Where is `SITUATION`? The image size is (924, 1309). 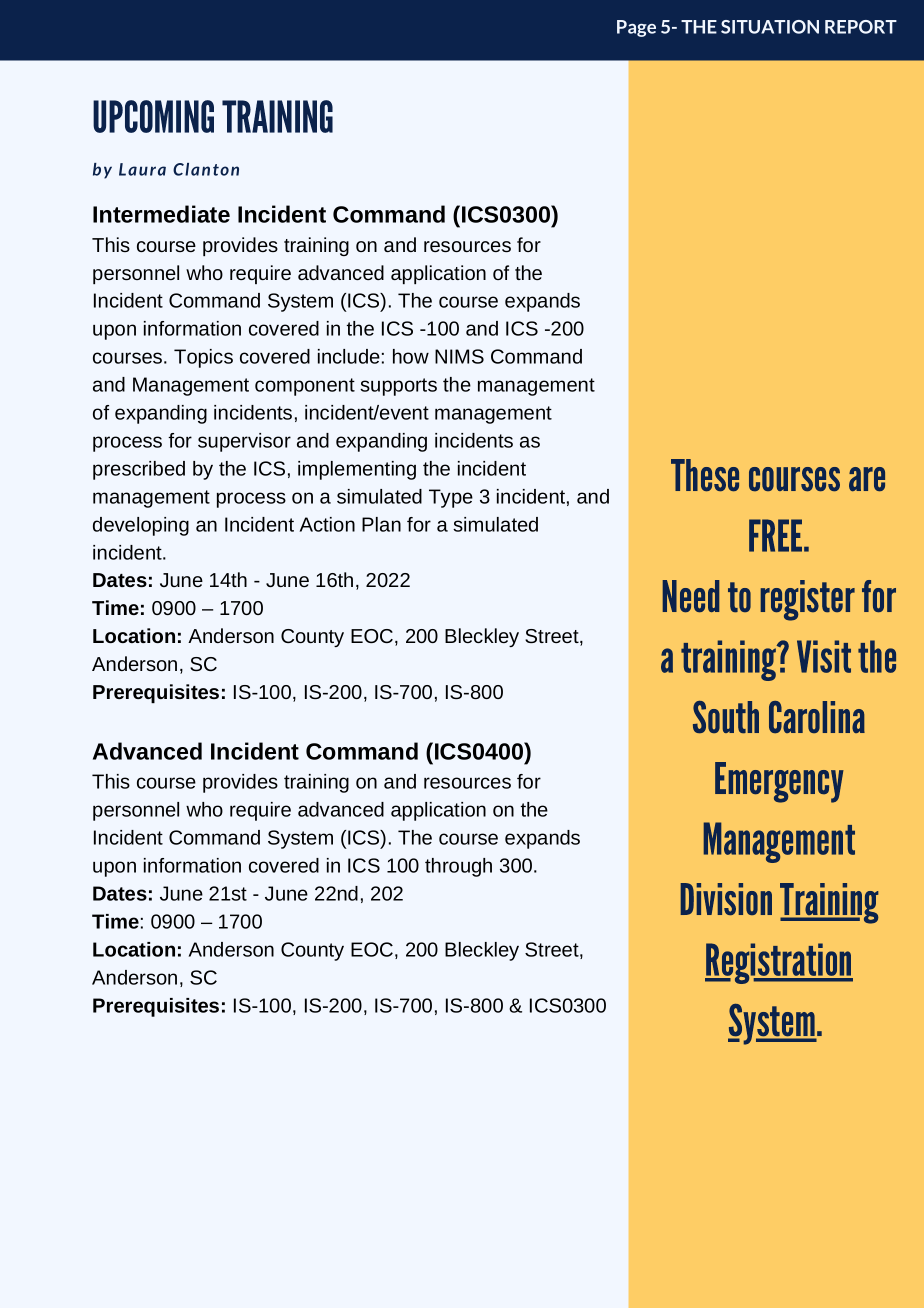
SITUATION is located at coordinates (770, 27).
